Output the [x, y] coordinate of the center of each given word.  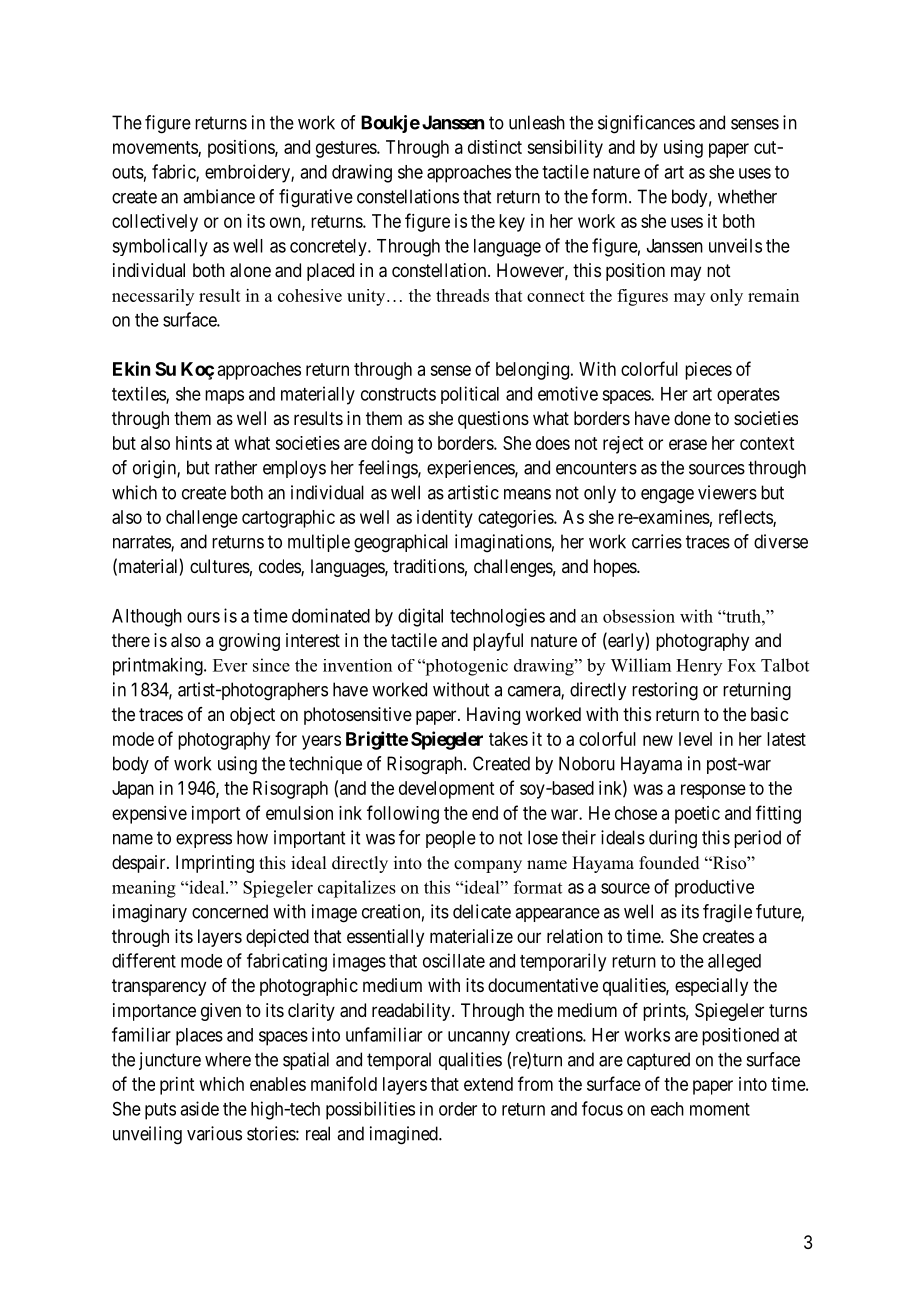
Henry [699, 667]
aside [199, 1108]
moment [720, 1109]
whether [747, 196]
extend [488, 1084]
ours [203, 617]
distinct [495, 147]
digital [420, 617]
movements [156, 149]
